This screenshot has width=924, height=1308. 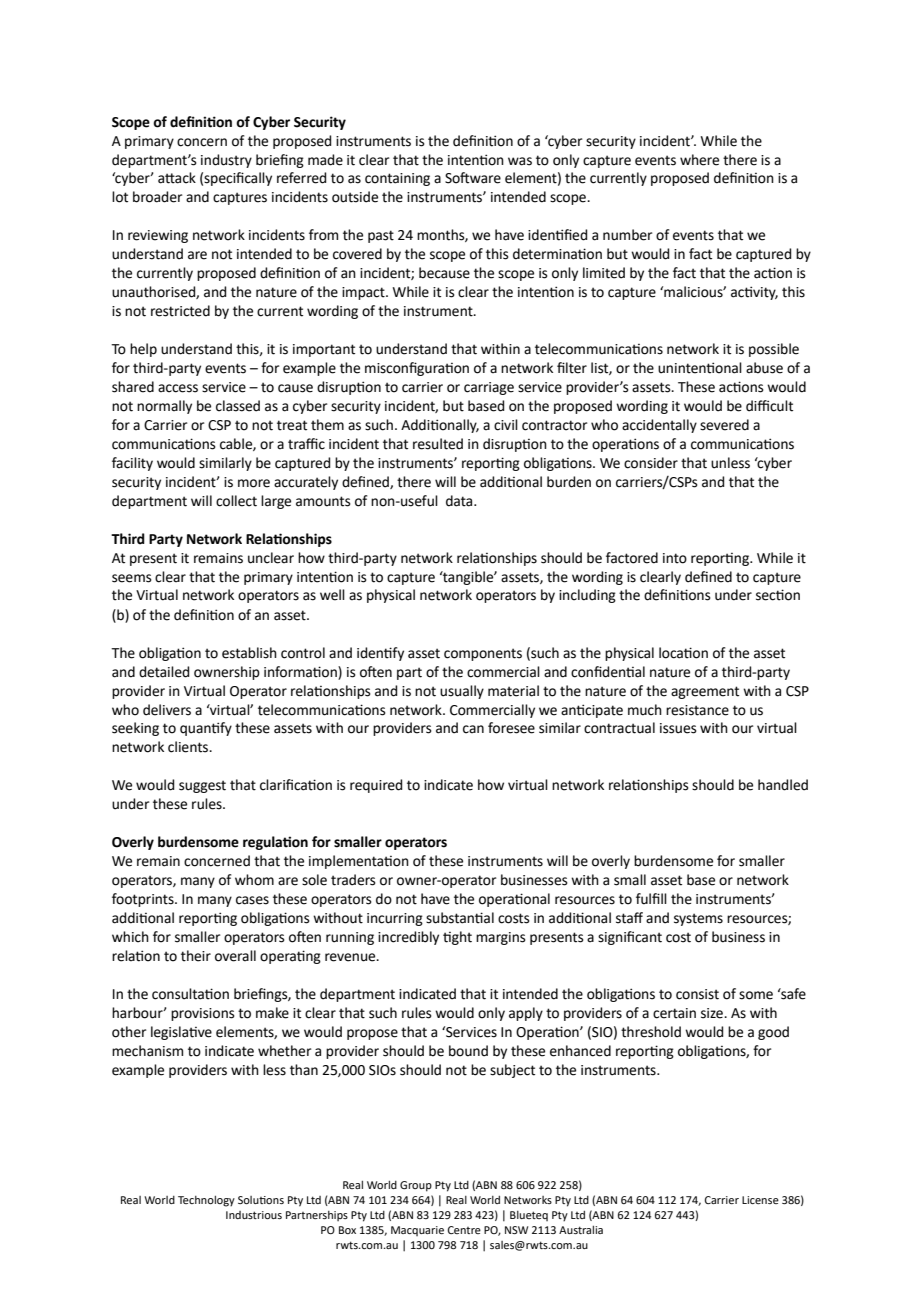 I want to click on normally, so click(x=164, y=407).
